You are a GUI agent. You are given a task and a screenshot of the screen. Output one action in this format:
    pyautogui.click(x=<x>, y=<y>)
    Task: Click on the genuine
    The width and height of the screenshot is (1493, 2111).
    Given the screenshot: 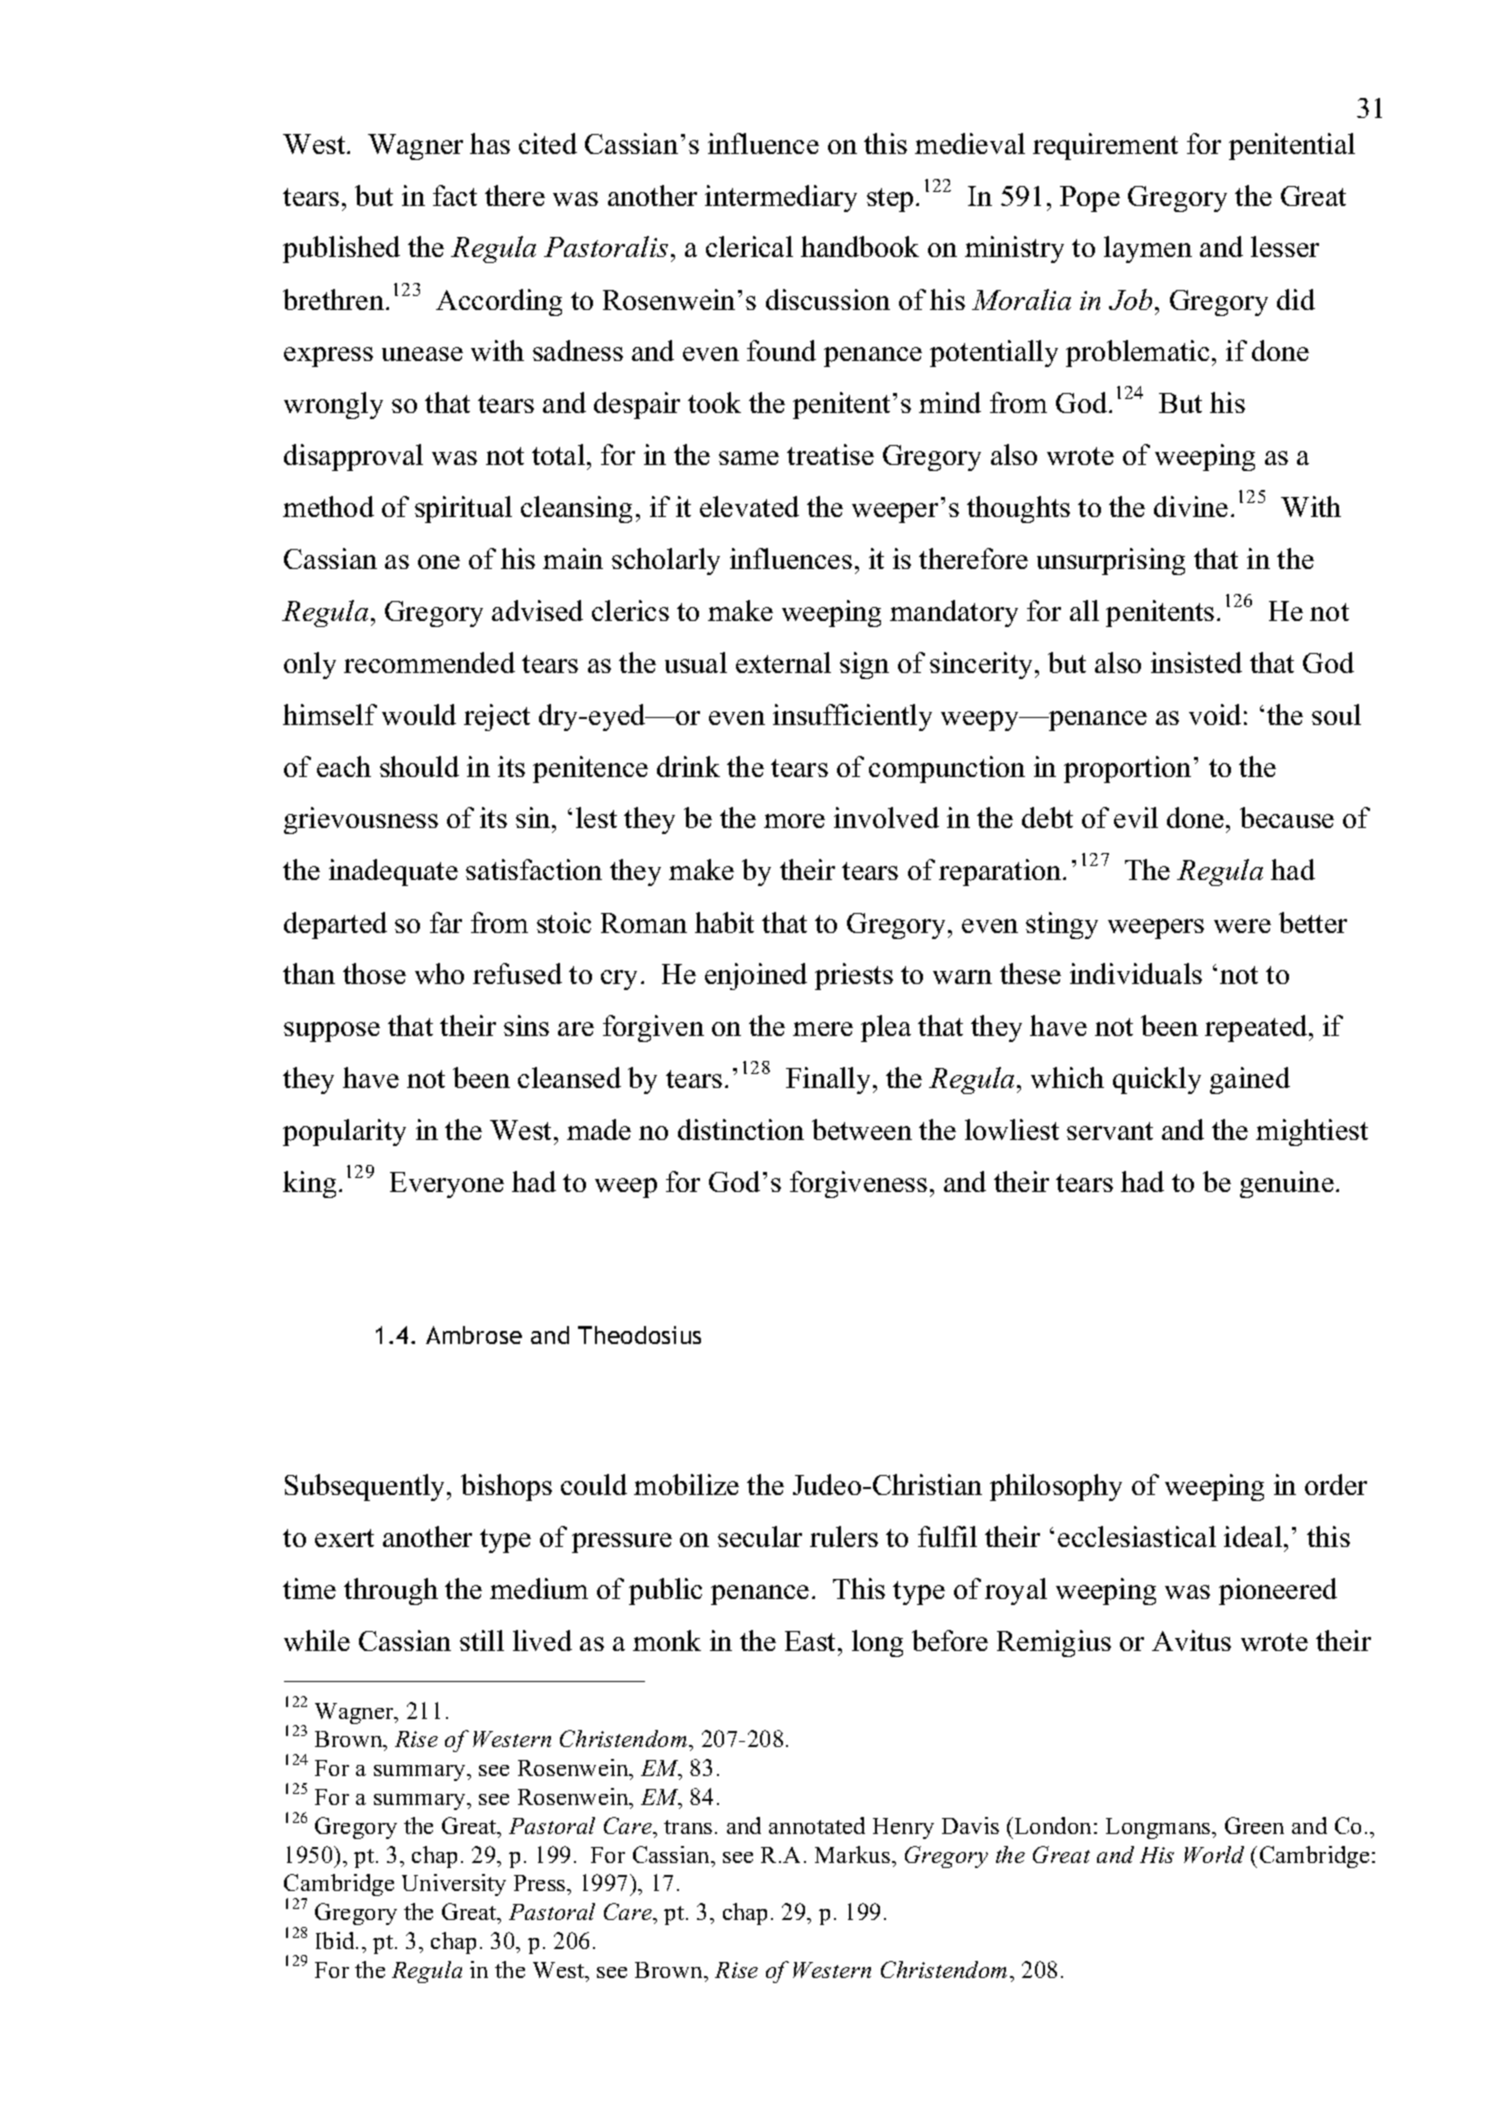 What is the action you would take?
    pyautogui.click(x=1287, y=1184)
